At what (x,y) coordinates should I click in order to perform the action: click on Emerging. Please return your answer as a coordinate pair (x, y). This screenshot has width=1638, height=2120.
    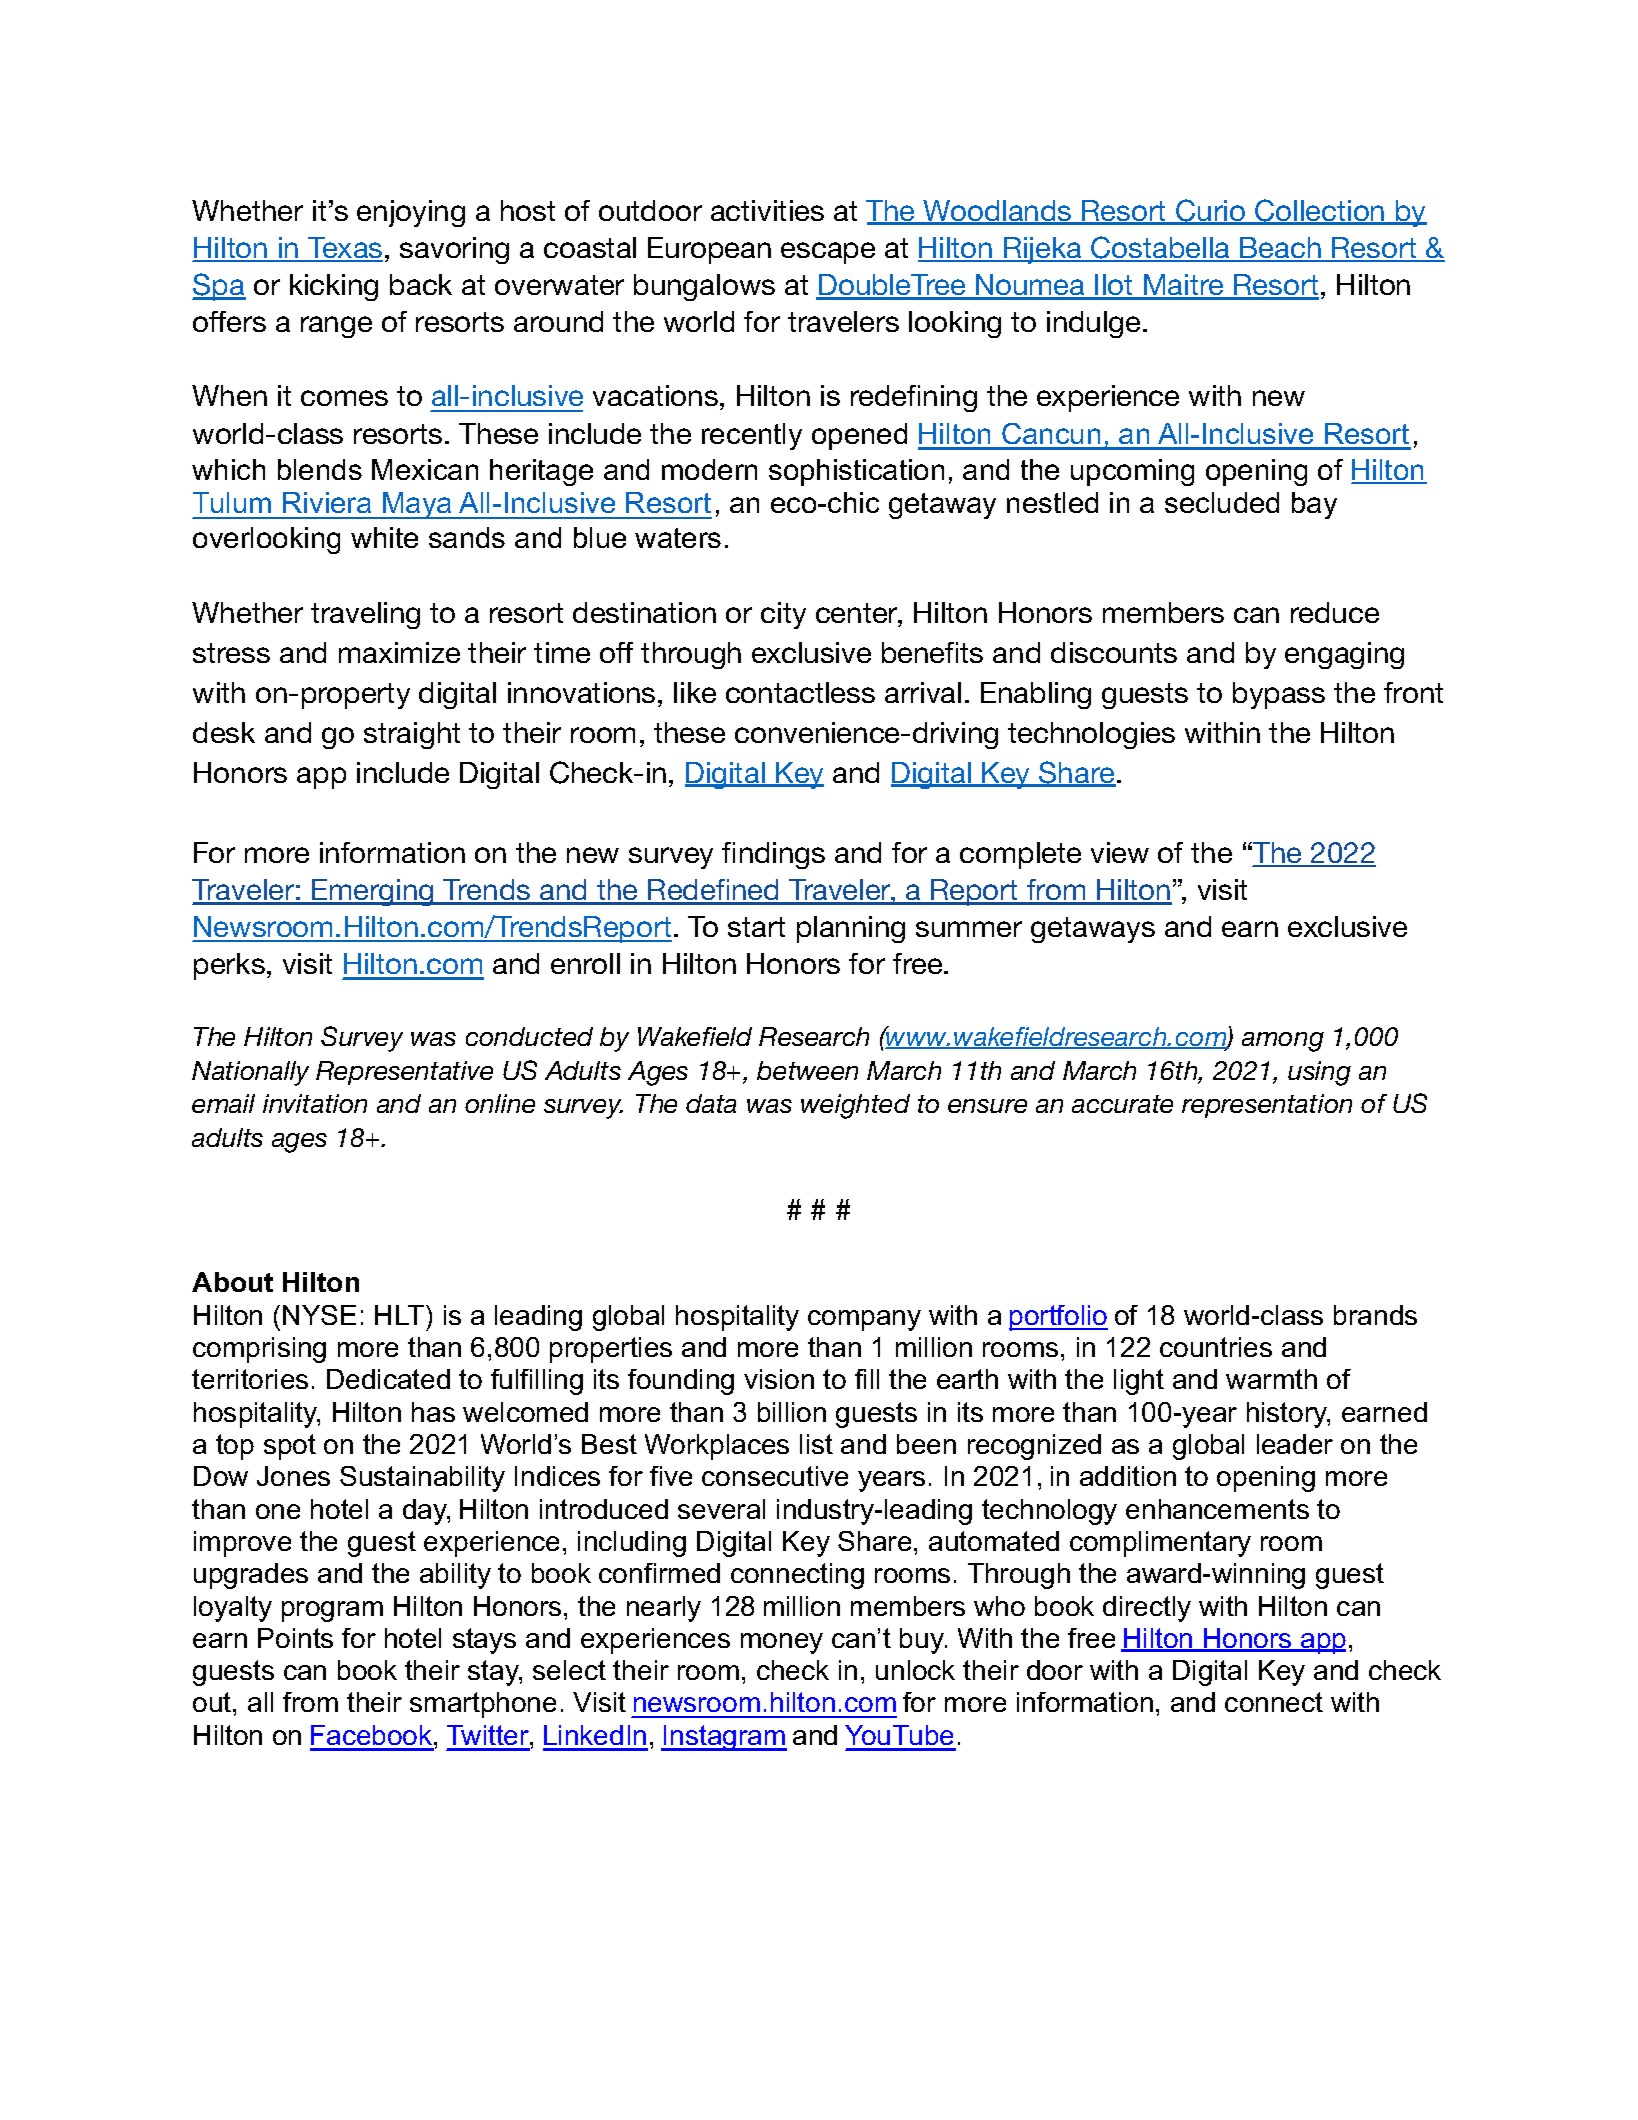
    Looking at the image, I should click on (373, 892).
